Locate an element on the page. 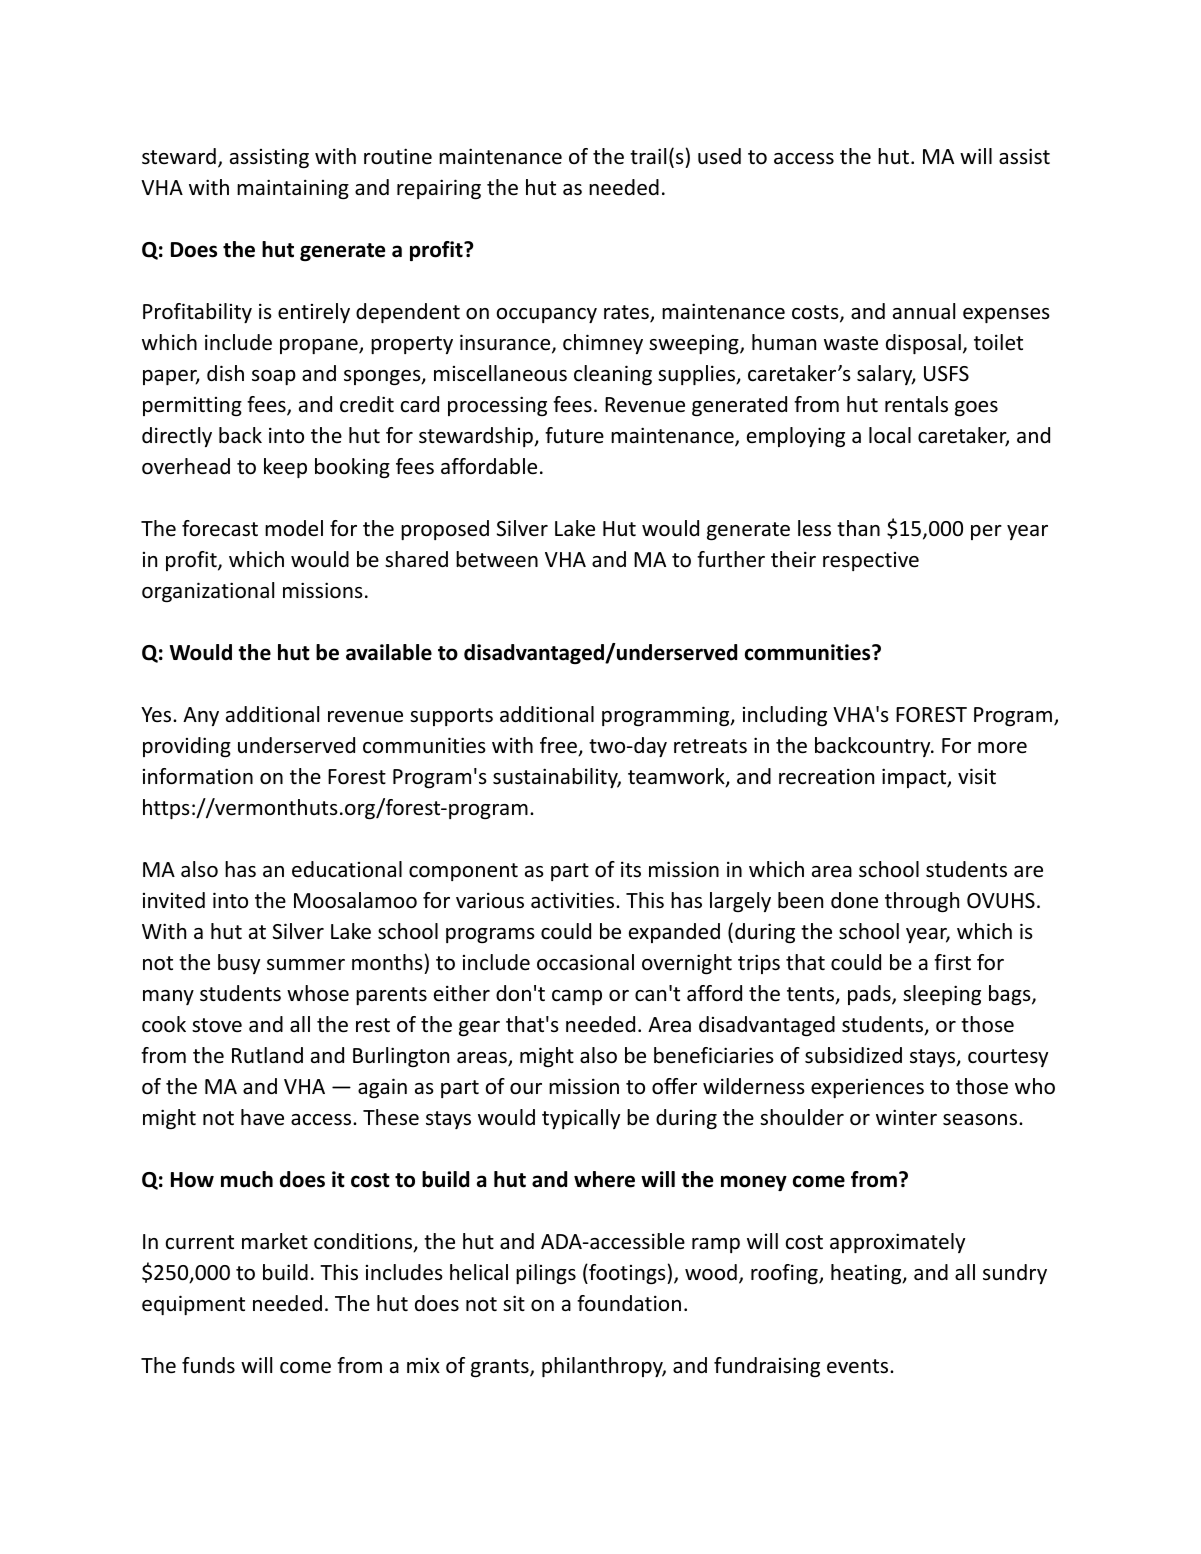 The image size is (1201, 1554). local is located at coordinates (890, 435).
